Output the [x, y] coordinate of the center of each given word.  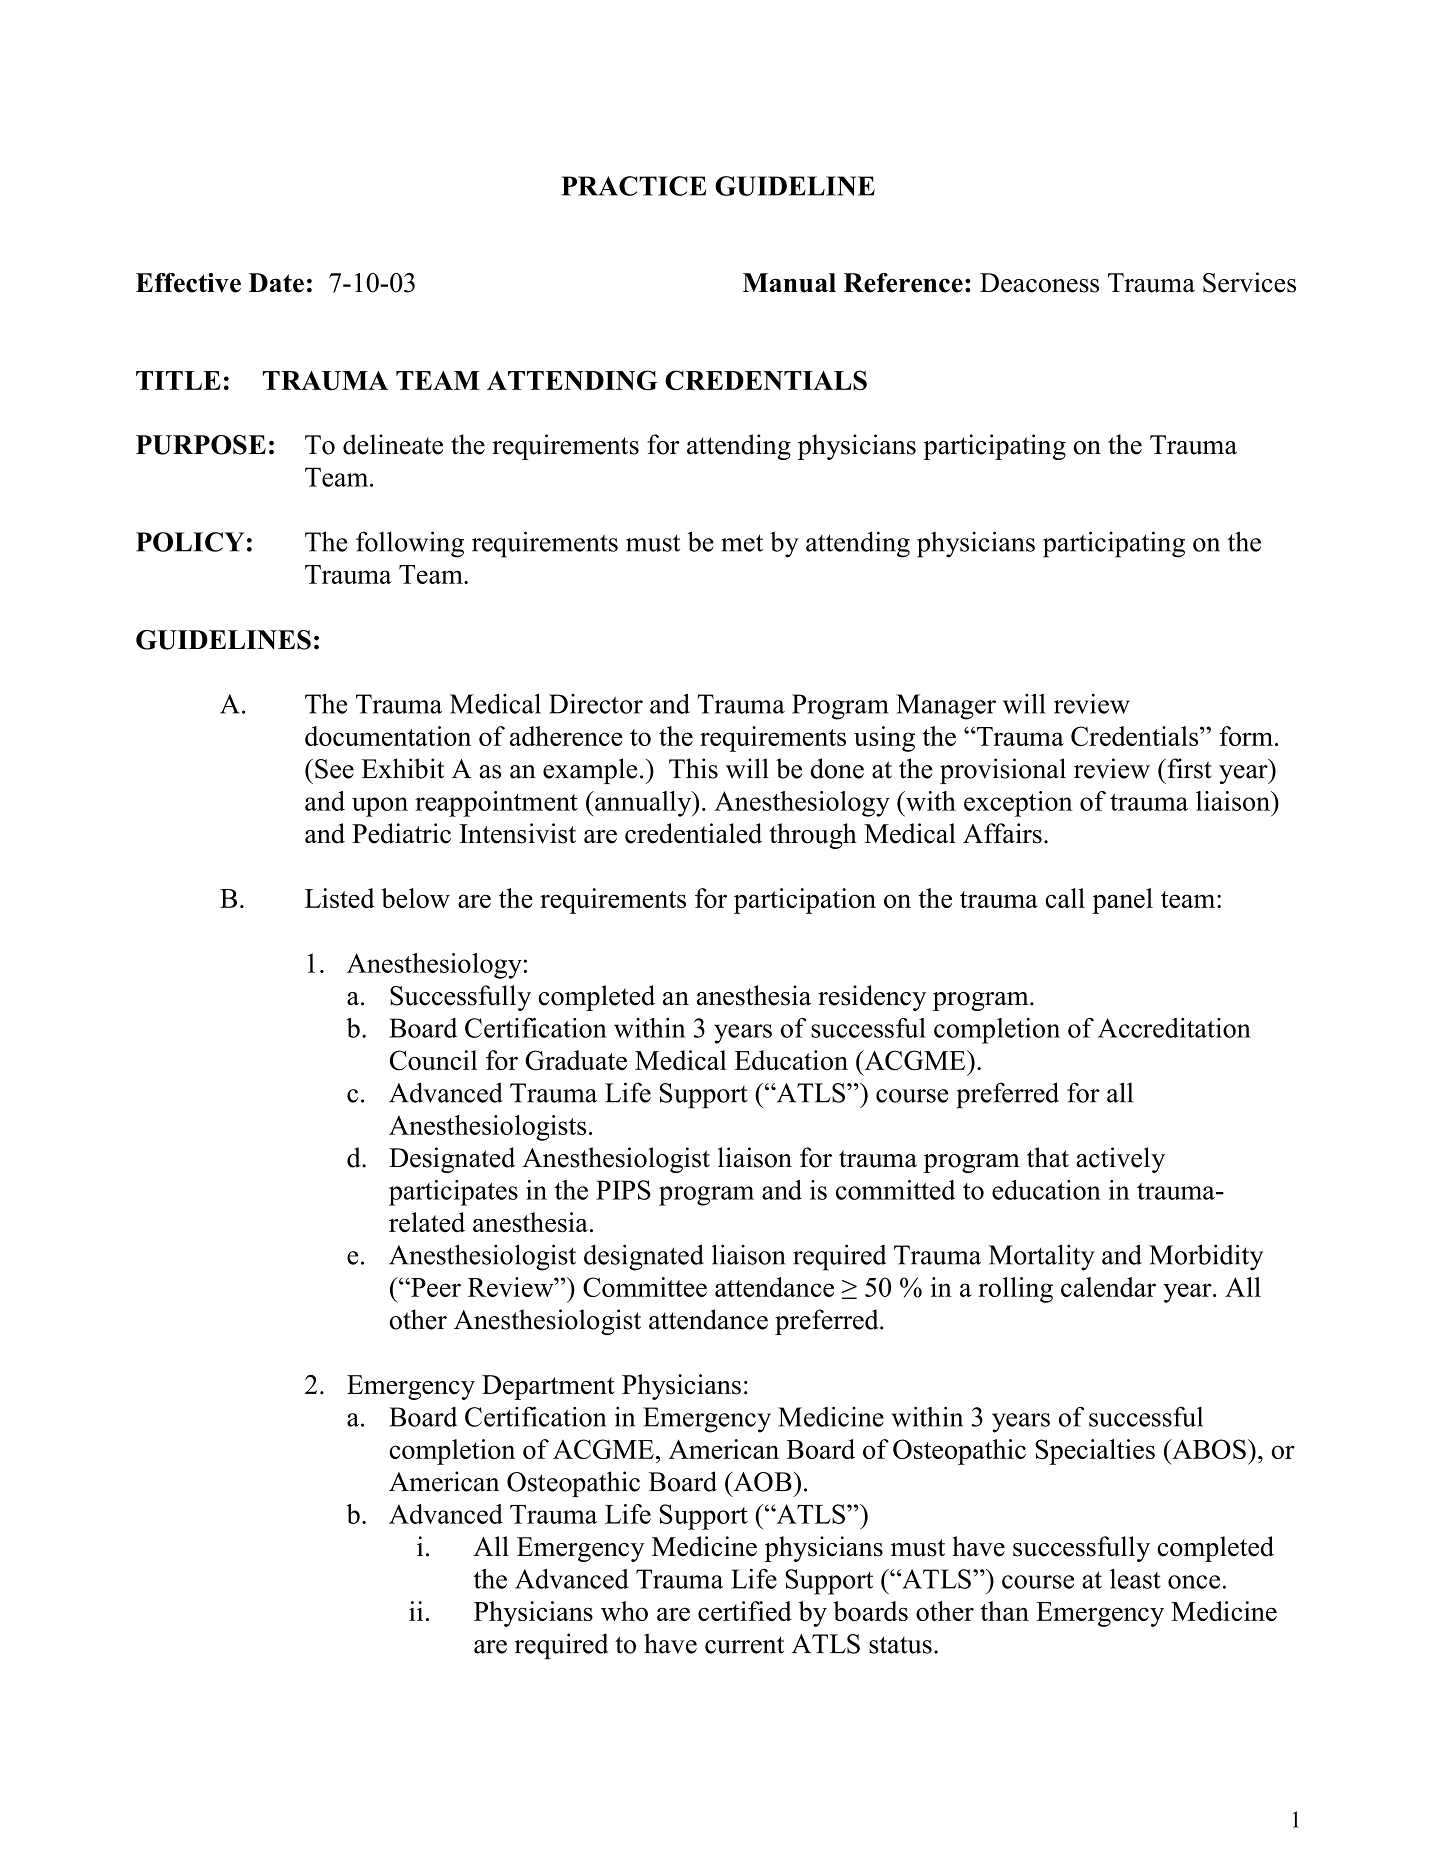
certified [745, 1611]
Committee [645, 1287]
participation [805, 901]
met [742, 543]
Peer [435, 1287]
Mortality [1042, 1257]
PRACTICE [634, 186]
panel [1122, 901]
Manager [946, 707]
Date [276, 283]
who [624, 1611]
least [1135, 1579]
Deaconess [1039, 283]
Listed [340, 898]
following [410, 544]
